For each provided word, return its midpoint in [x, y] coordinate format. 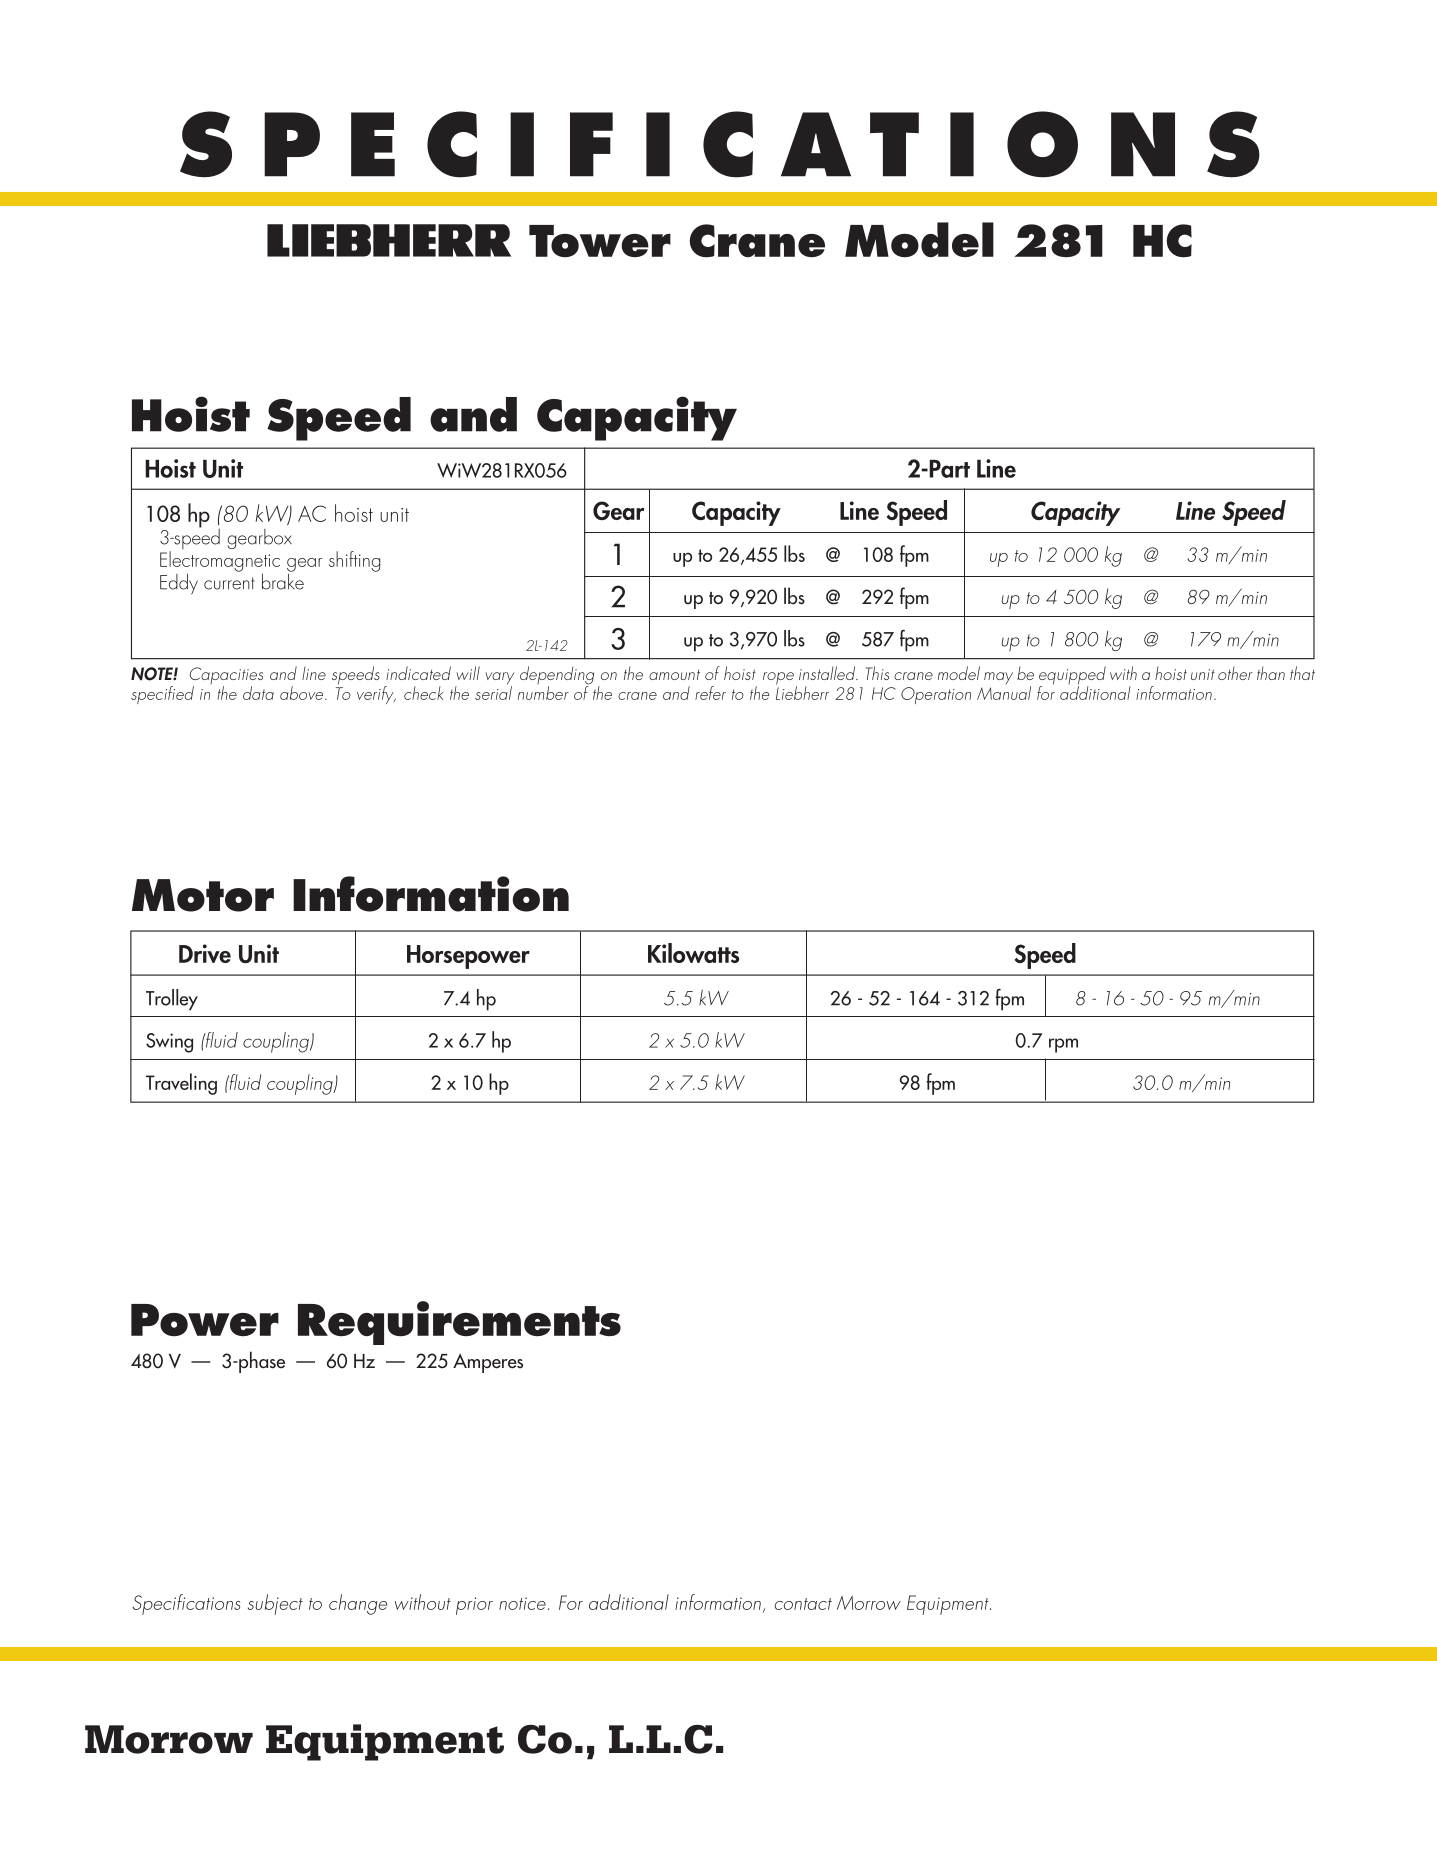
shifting [354, 561]
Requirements [459, 1323]
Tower [600, 241]
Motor [203, 895]
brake [283, 580]
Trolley [172, 1000]
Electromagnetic [220, 561]
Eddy [179, 584]
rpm [1063, 1045]
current [229, 583]
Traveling [181, 1084]
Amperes [488, 1363]
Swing [169, 1043]
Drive [205, 953]
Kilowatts [693, 953]
